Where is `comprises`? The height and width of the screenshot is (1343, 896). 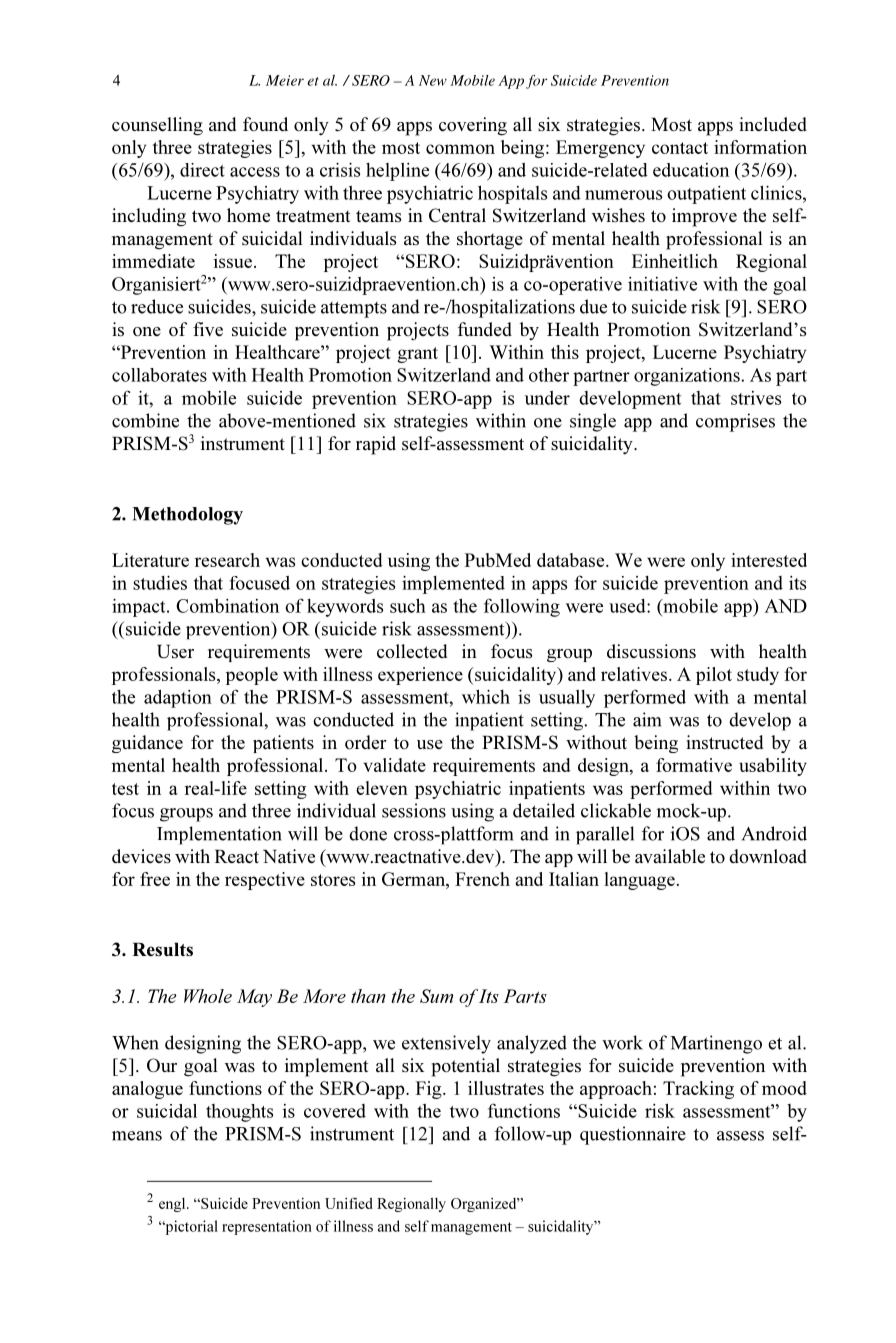 comprises is located at coordinates (735, 422).
